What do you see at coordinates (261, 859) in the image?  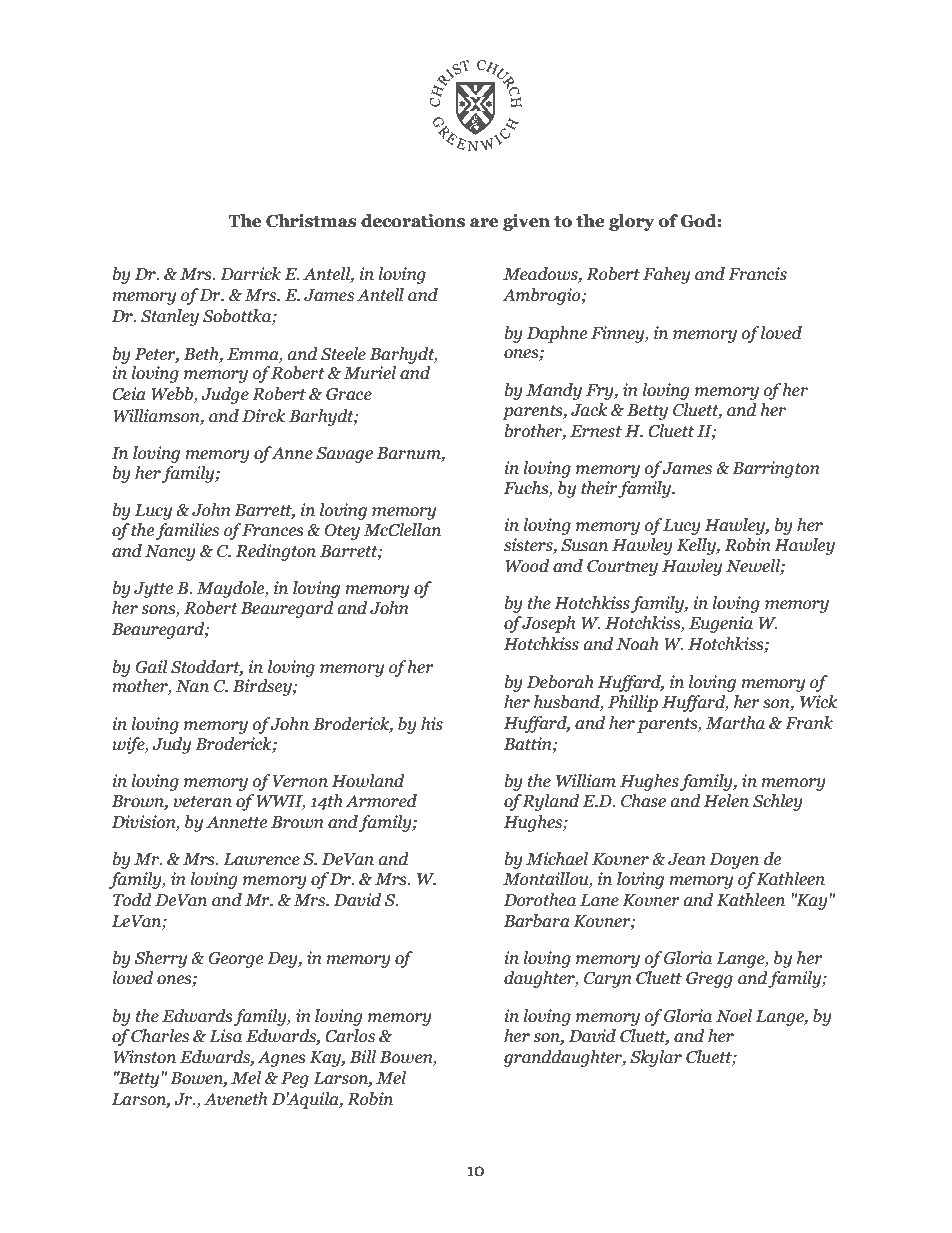 I see `Lawrence` at bounding box center [261, 859].
